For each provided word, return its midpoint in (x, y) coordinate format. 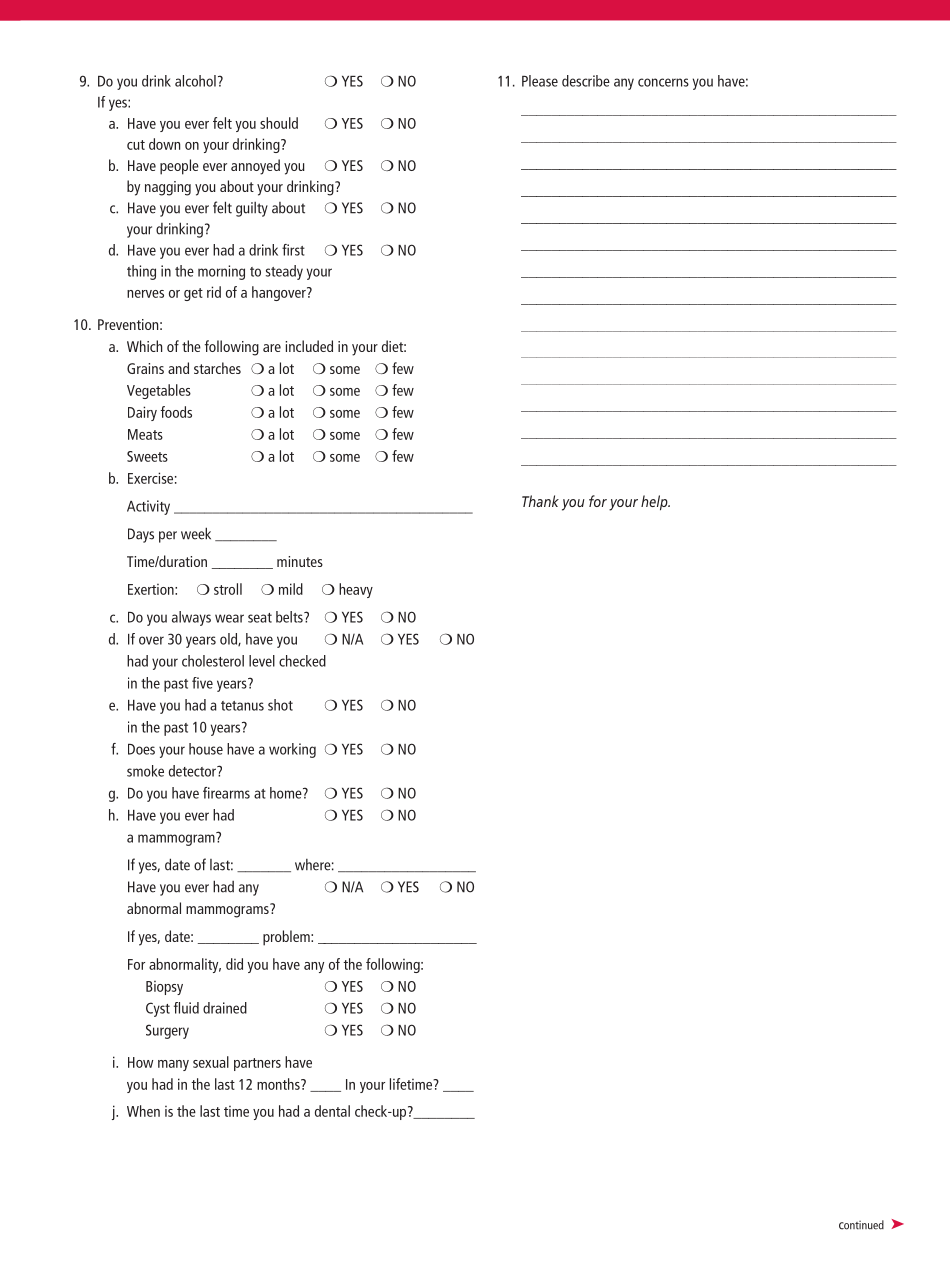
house (206, 749)
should (279, 123)
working (292, 750)
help (655, 502)
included (309, 346)
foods (176, 412)
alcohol (195, 81)
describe (586, 81)
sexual (211, 1062)
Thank (540, 501)
